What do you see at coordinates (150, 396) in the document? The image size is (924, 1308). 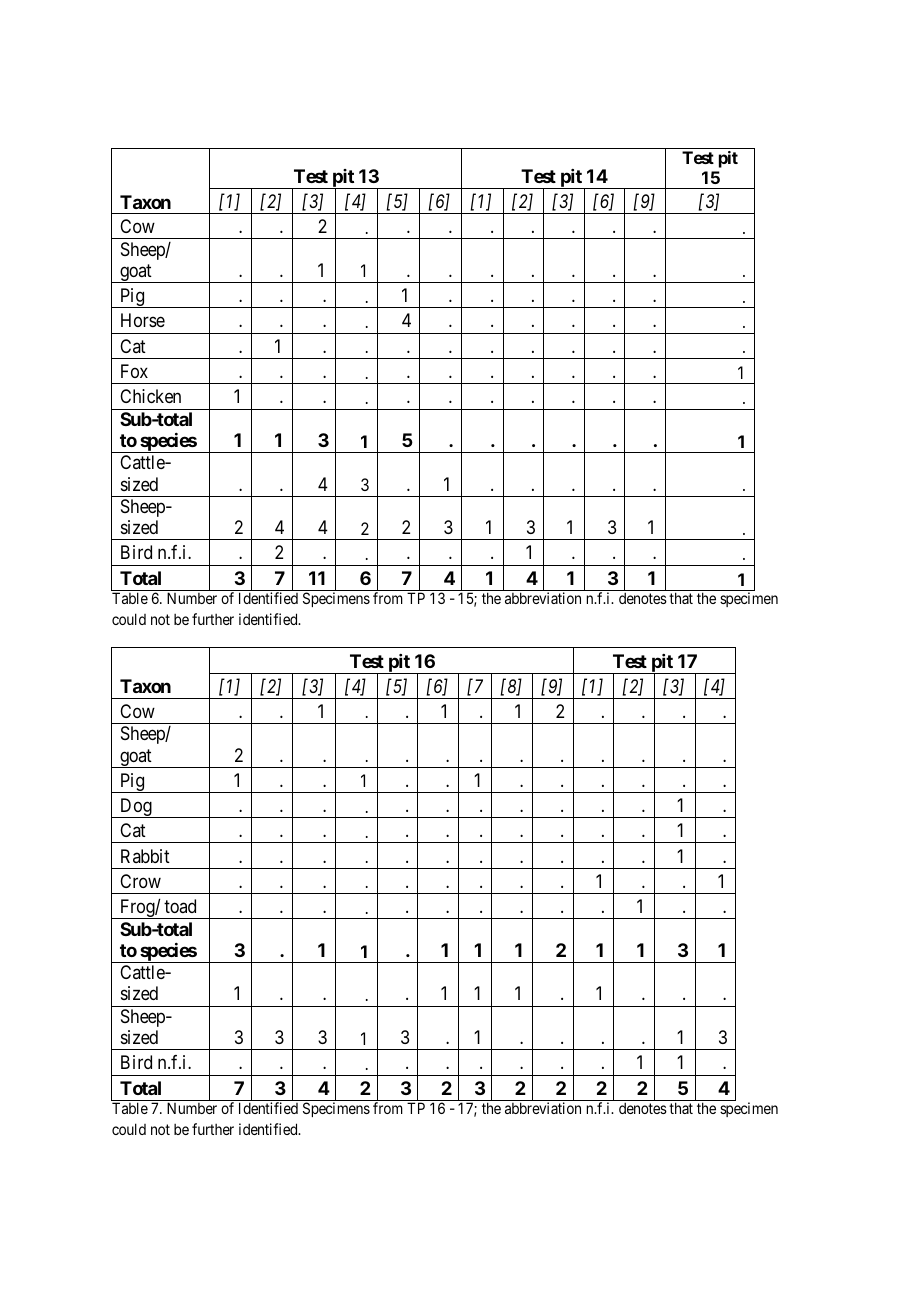 I see `Chicken` at bounding box center [150, 396].
